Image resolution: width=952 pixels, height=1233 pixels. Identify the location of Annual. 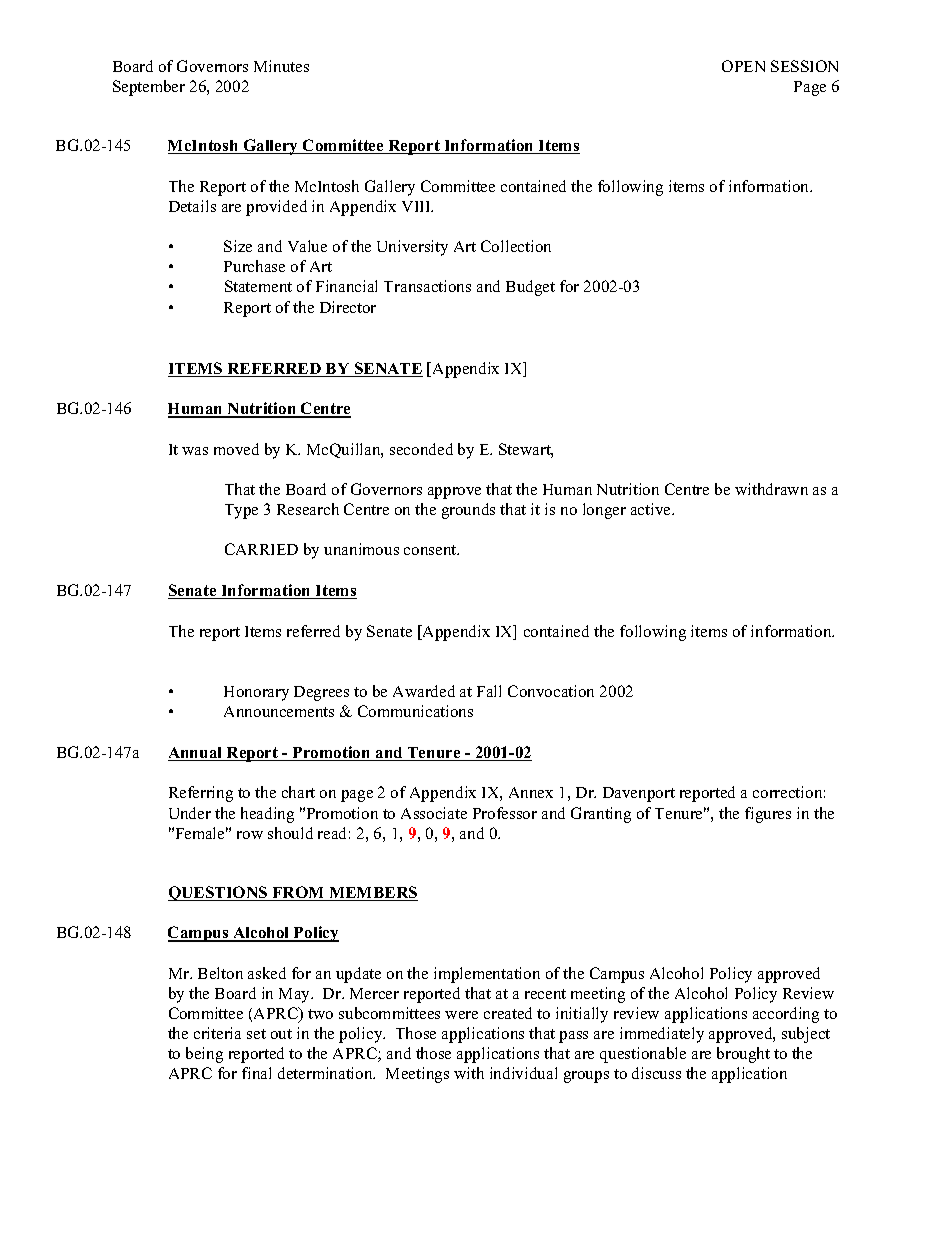
(196, 754).
